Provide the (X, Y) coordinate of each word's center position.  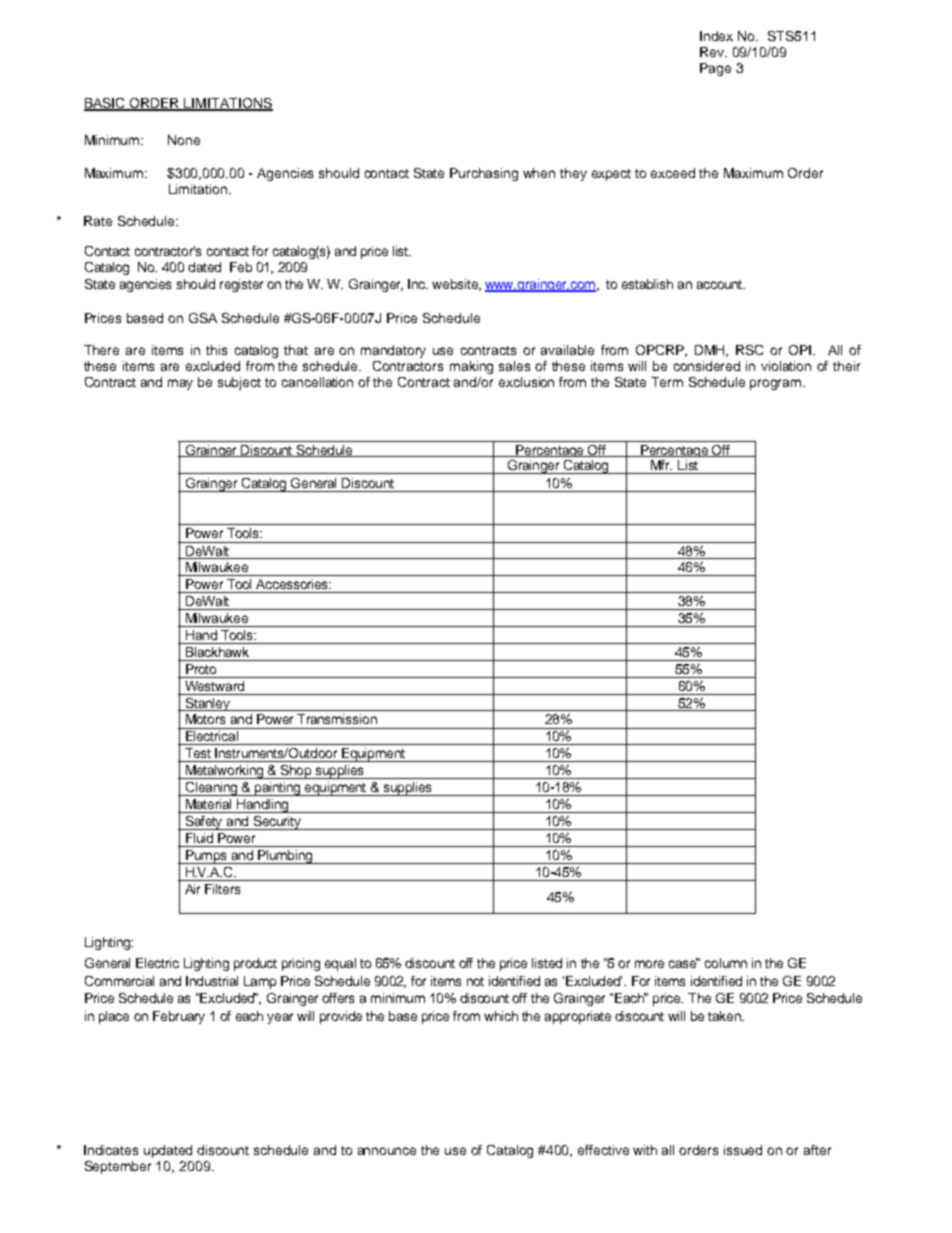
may (180, 384)
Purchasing (484, 174)
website (456, 285)
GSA (203, 318)
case (683, 963)
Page (715, 69)
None (184, 140)
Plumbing (285, 857)
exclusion (526, 382)
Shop (296, 772)
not (475, 981)
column (726, 963)
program (777, 384)
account (721, 284)
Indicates (111, 1150)
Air (192, 889)
